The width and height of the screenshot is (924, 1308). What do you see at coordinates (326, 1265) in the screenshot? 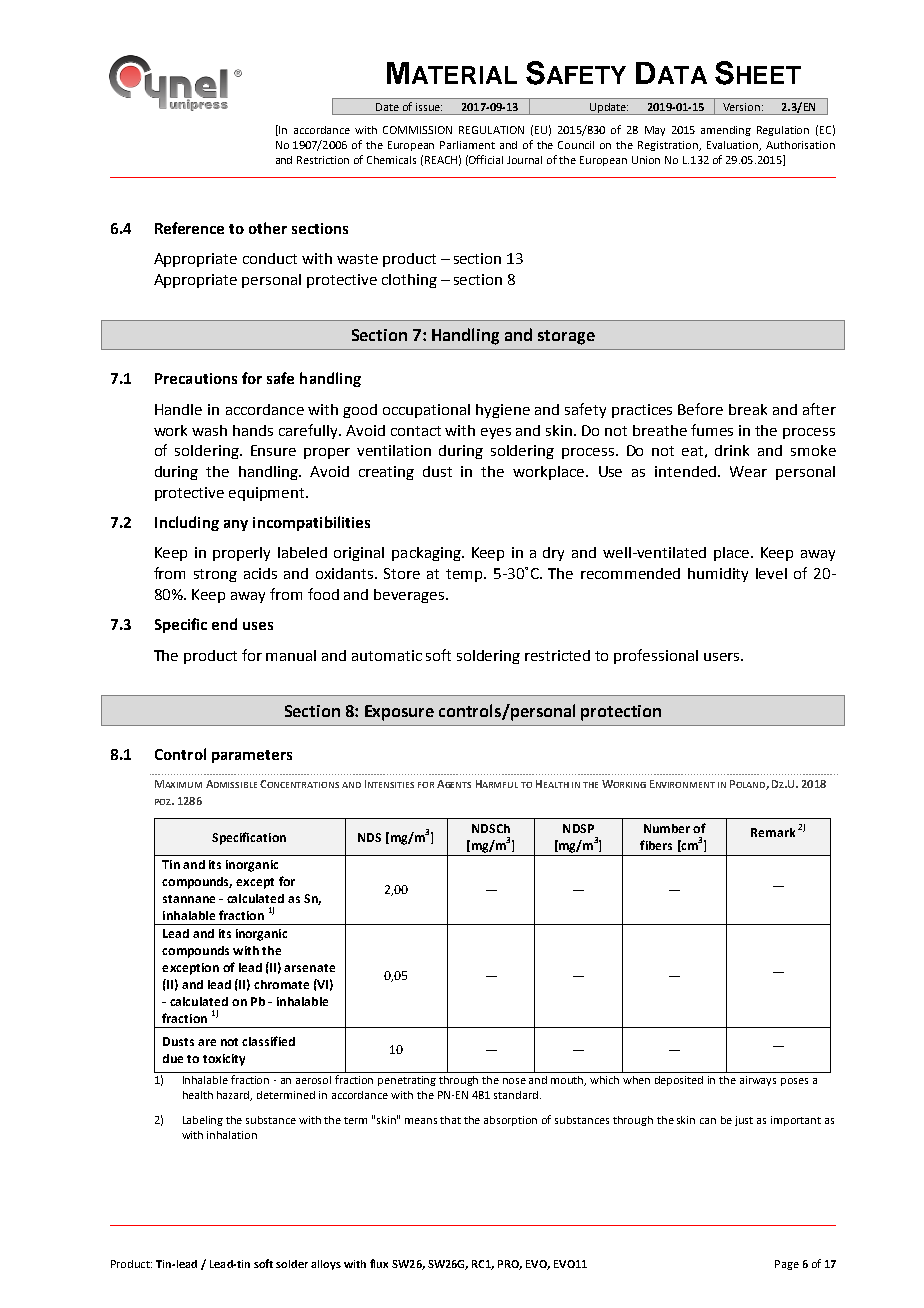
I see `alloys` at bounding box center [326, 1265].
